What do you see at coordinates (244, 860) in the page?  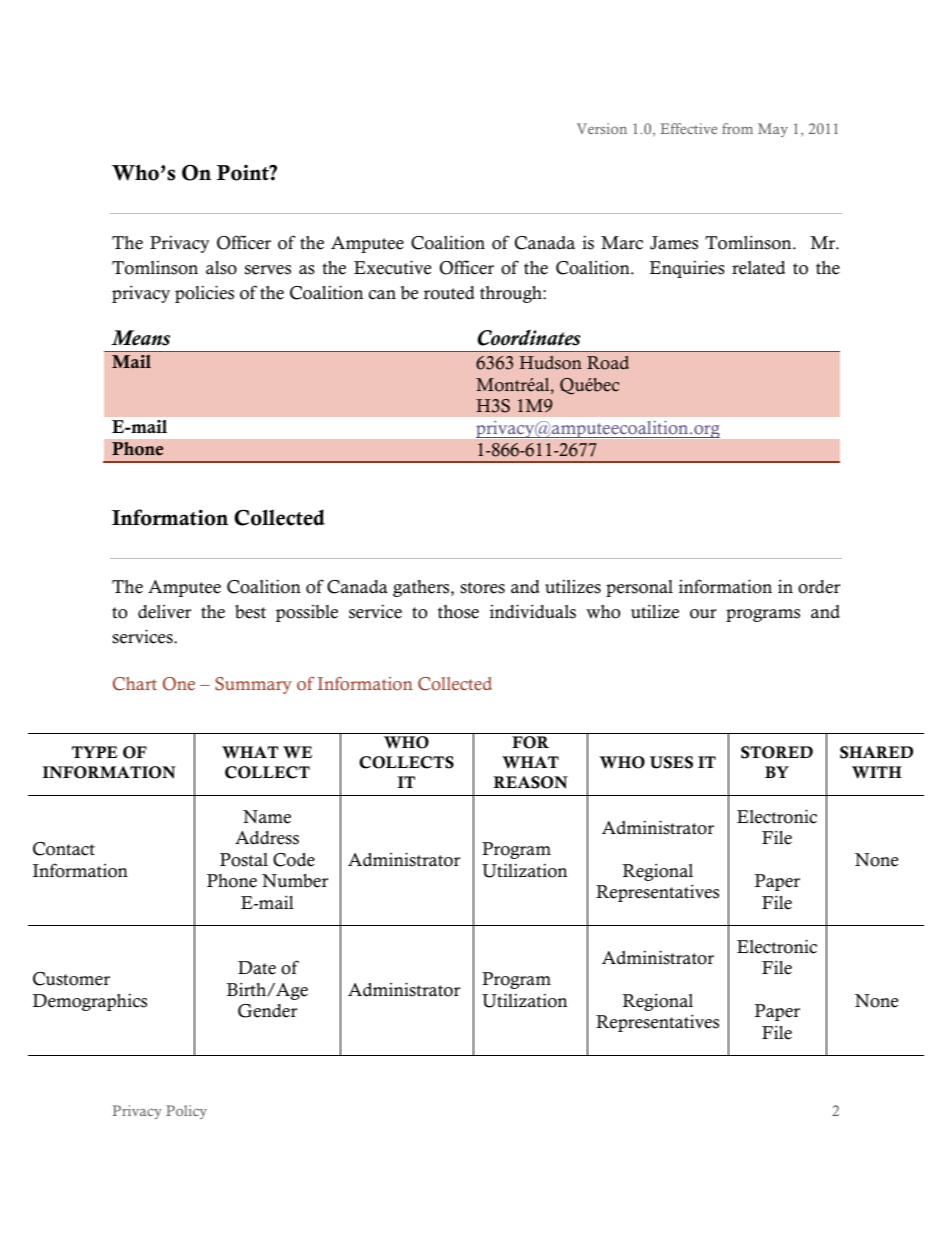 I see `Postal` at bounding box center [244, 860].
